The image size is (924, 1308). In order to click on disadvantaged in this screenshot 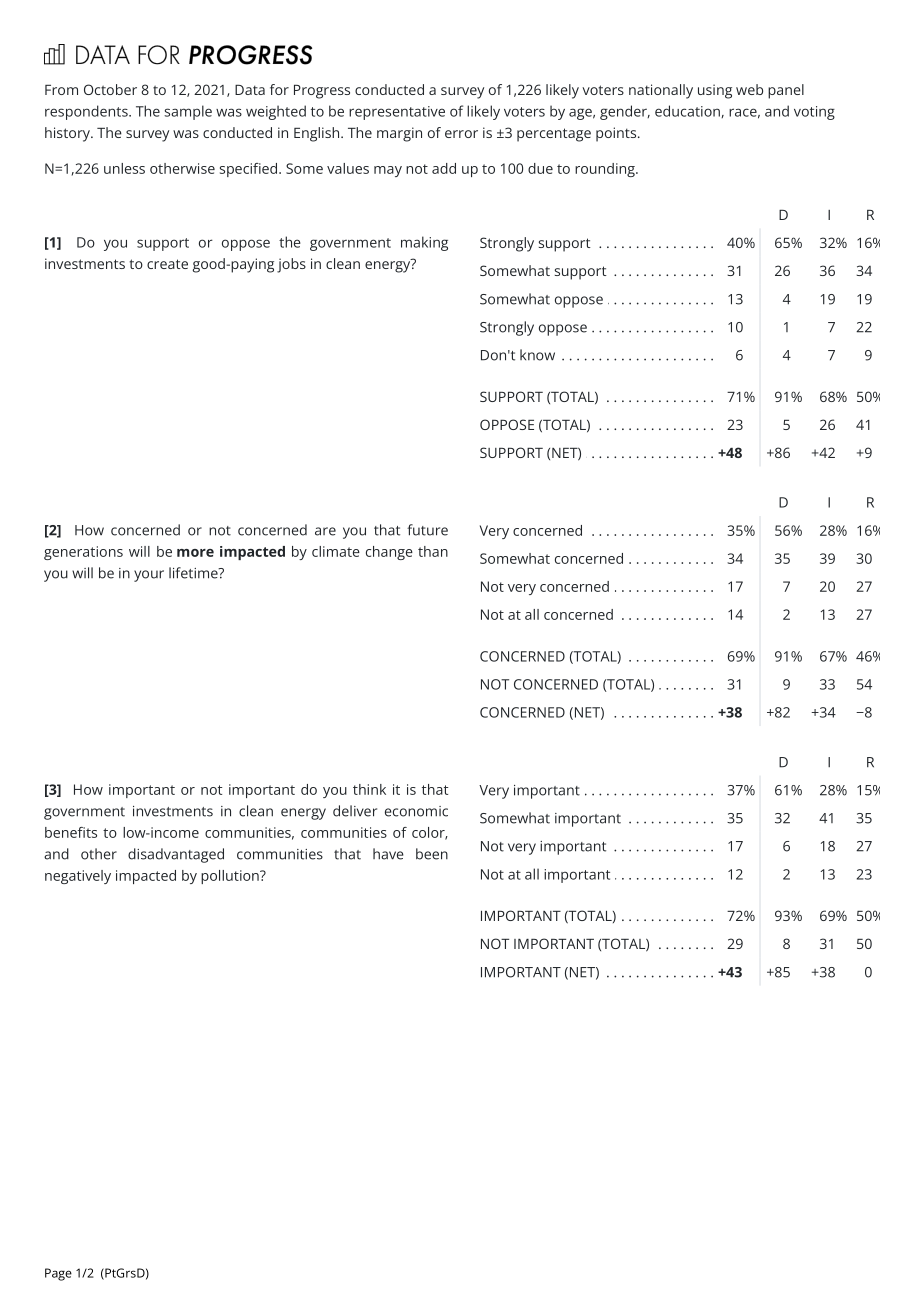, I will do `click(176, 855)`.
